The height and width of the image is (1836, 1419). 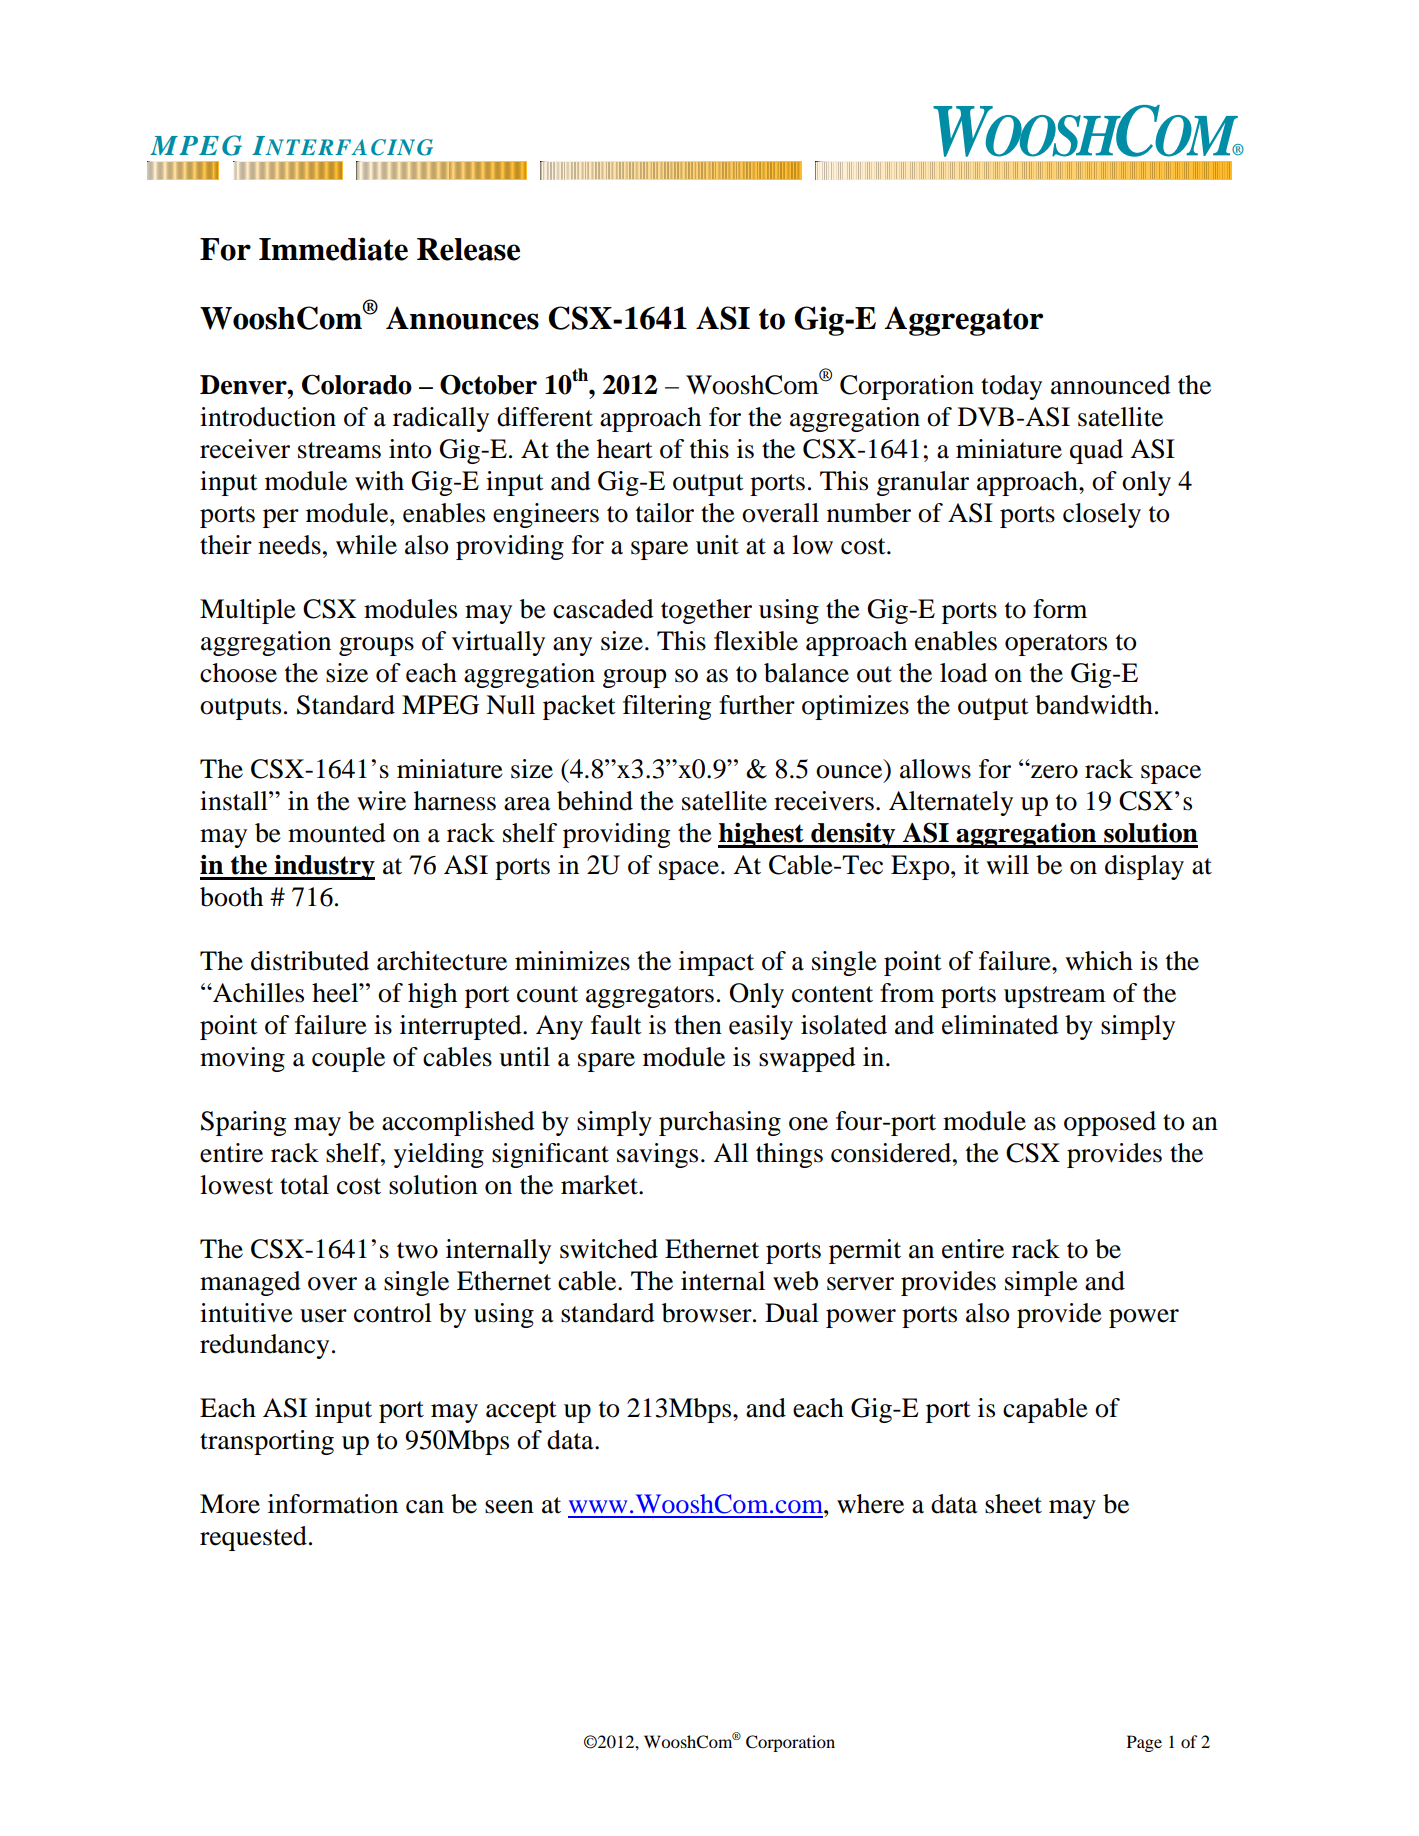 I want to click on savings, so click(x=657, y=1155).
